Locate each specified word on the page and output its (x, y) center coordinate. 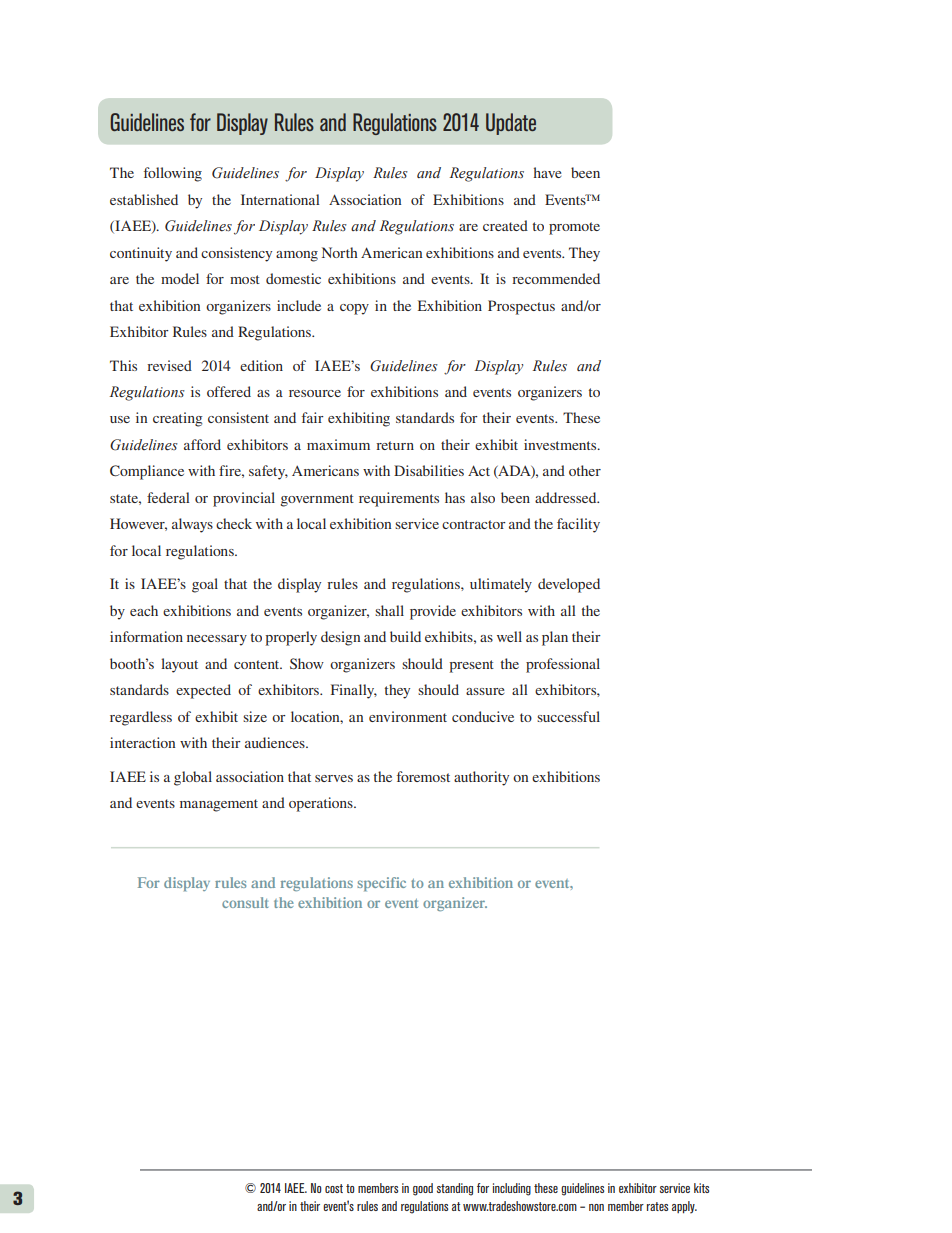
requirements (399, 499)
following (173, 174)
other (585, 470)
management (219, 805)
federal (168, 497)
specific (381, 884)
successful (568, 716)
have (547, 172)
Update (511, 124)
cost (334, 1188)
